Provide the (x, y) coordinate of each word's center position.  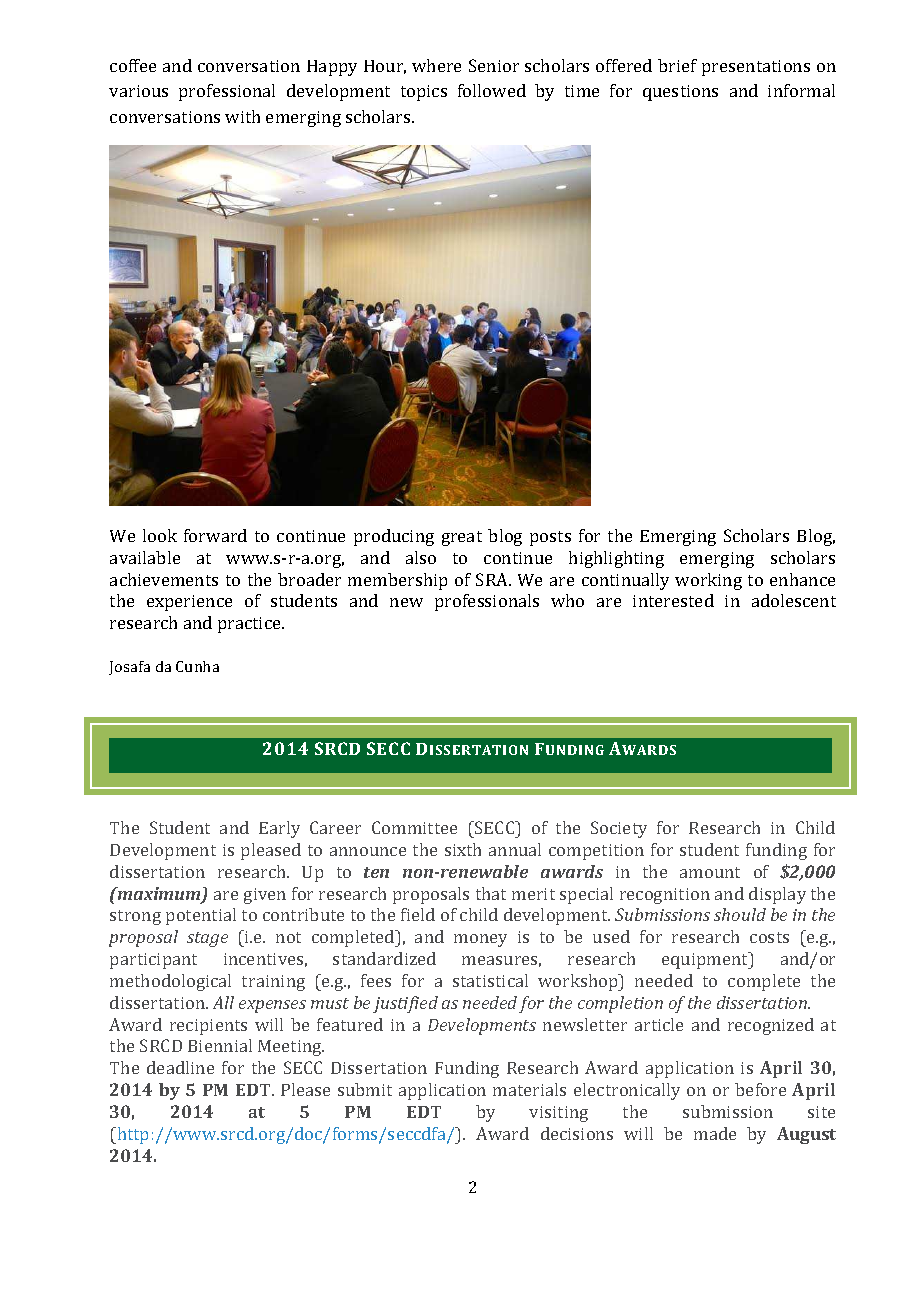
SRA (493, 579)
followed (492, 90)
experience (189, 603)
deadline (180, 1067)
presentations (756, 68)
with (242, 116)
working (708, 581)
